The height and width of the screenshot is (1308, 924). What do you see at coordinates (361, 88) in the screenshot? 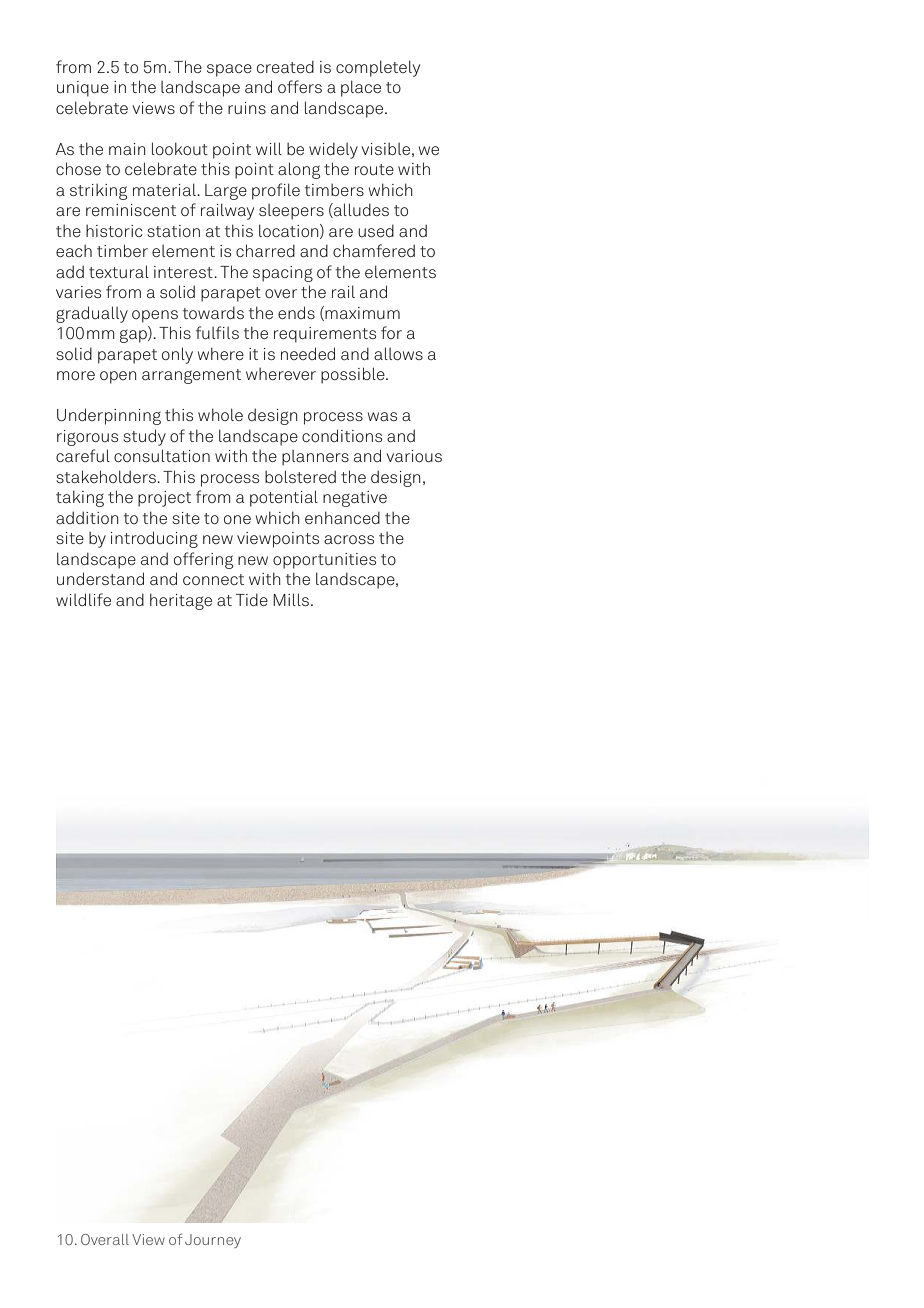
I see `place` at bounding box center [361, 88].
